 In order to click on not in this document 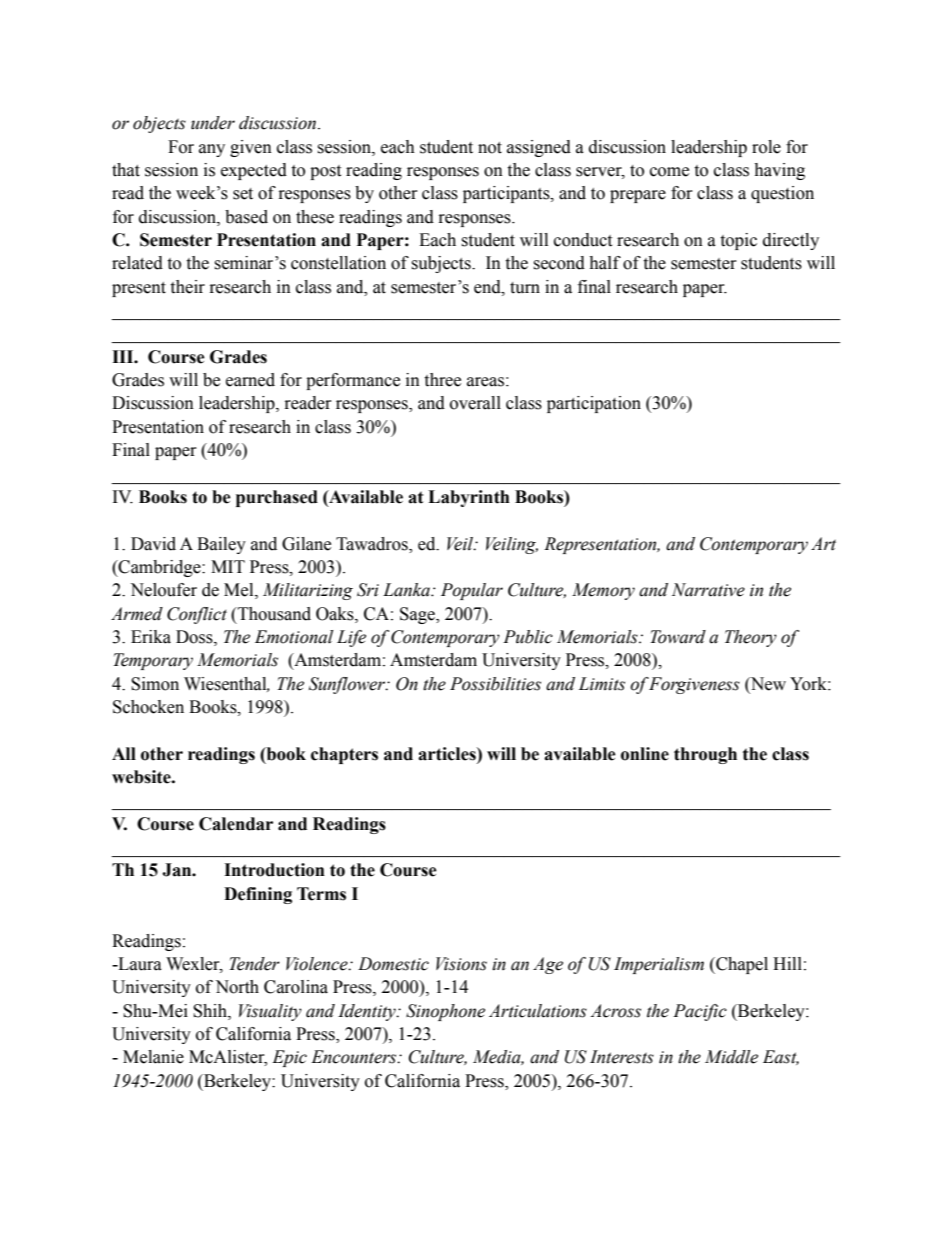, I will do `click(490, 148)`.
